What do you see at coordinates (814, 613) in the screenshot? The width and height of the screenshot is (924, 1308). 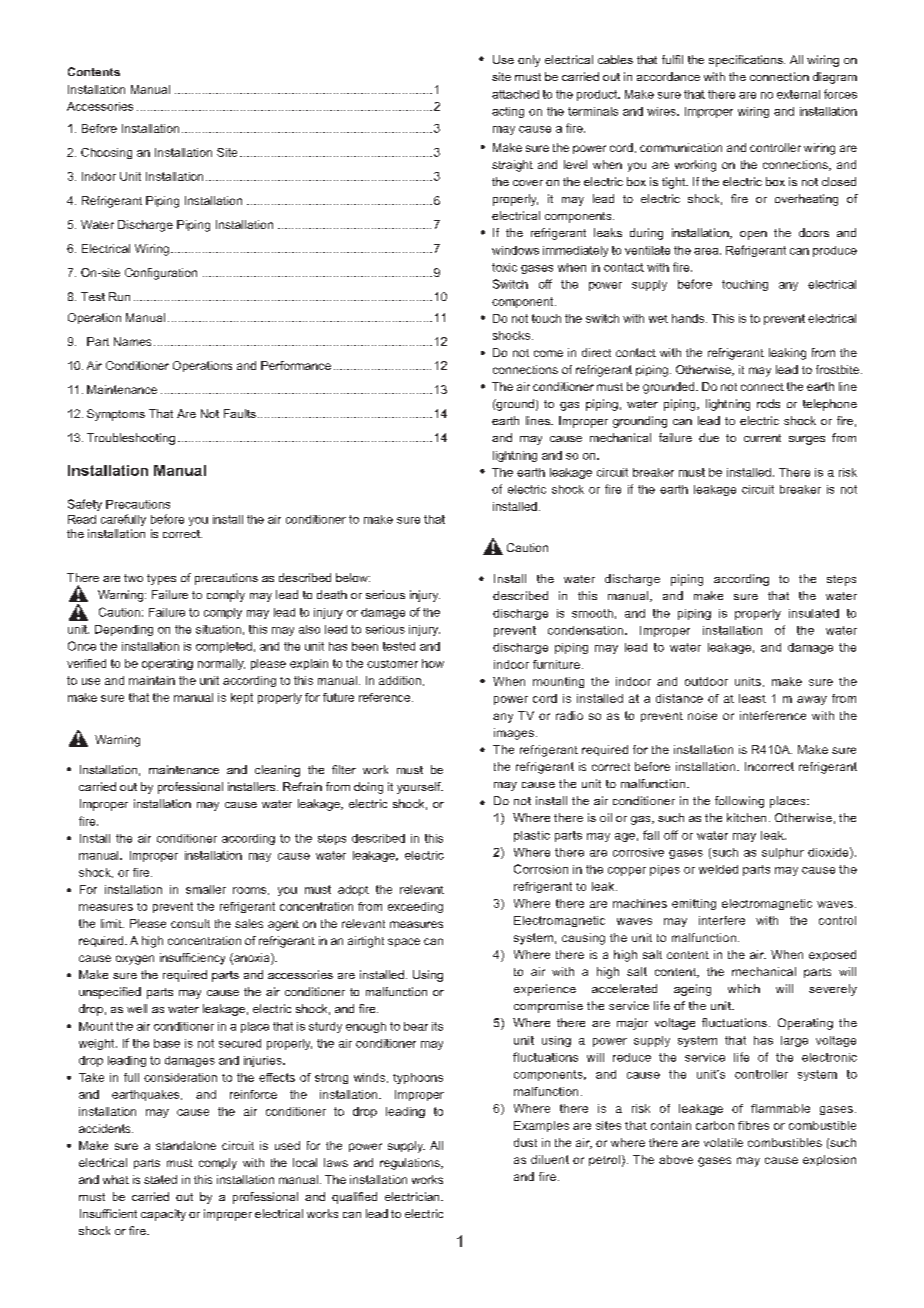 I see `insulated` at bounding box center [814, 613].
